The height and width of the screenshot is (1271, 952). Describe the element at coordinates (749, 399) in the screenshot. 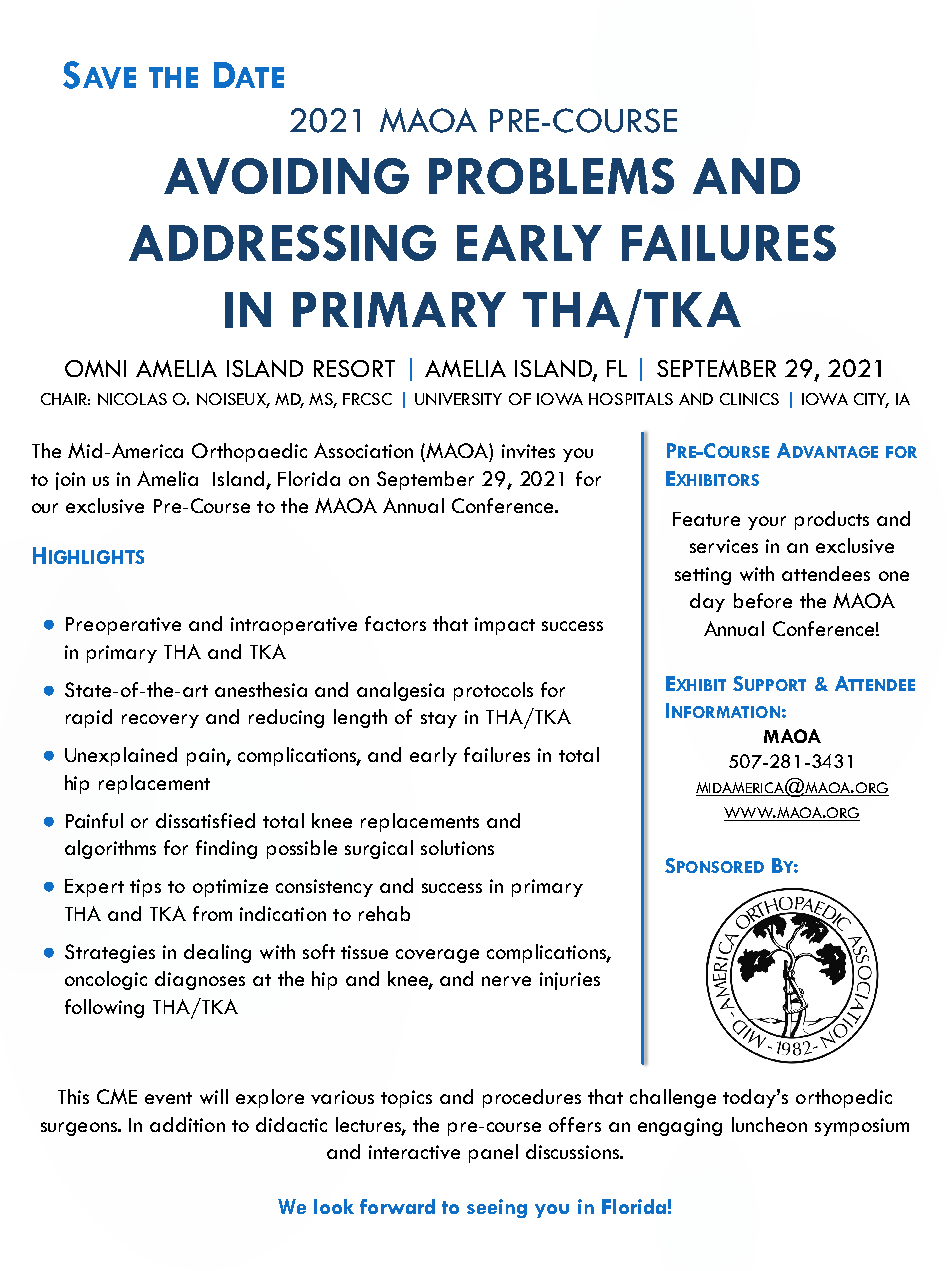

I see `CLINICS` at that location.
